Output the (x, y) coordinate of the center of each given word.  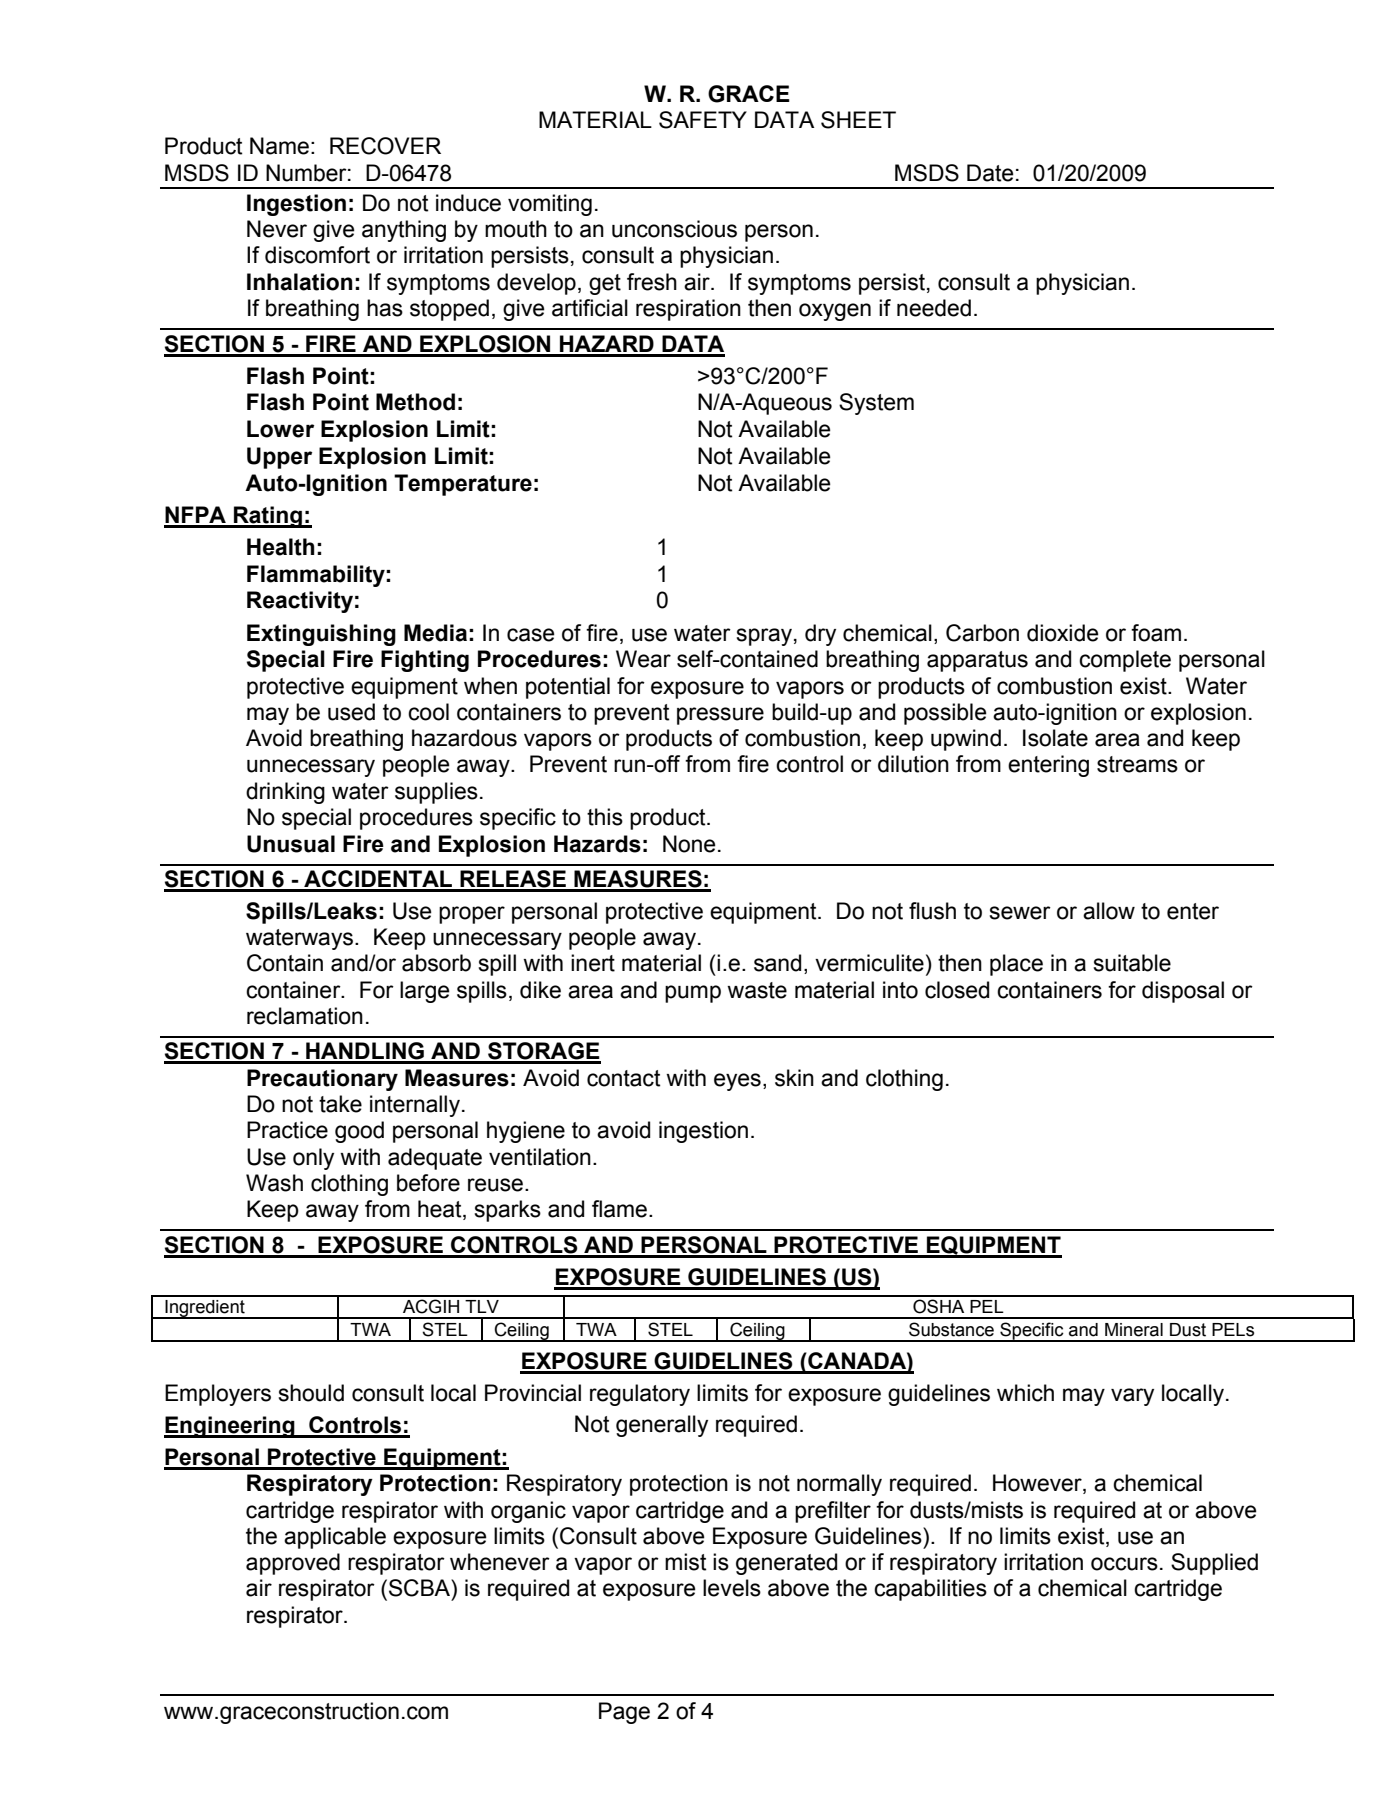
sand (777, 963)
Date (990, 173)
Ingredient (205, 1309)
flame (619, 1209)
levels (732, 1588)
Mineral (1134, 1330)
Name (279, 146)
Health (281, 547)
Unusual (291, 844)
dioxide (1063, 633)
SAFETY (703, 120)
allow (1109, 911)
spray (764, 637)
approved (293, 1564)
